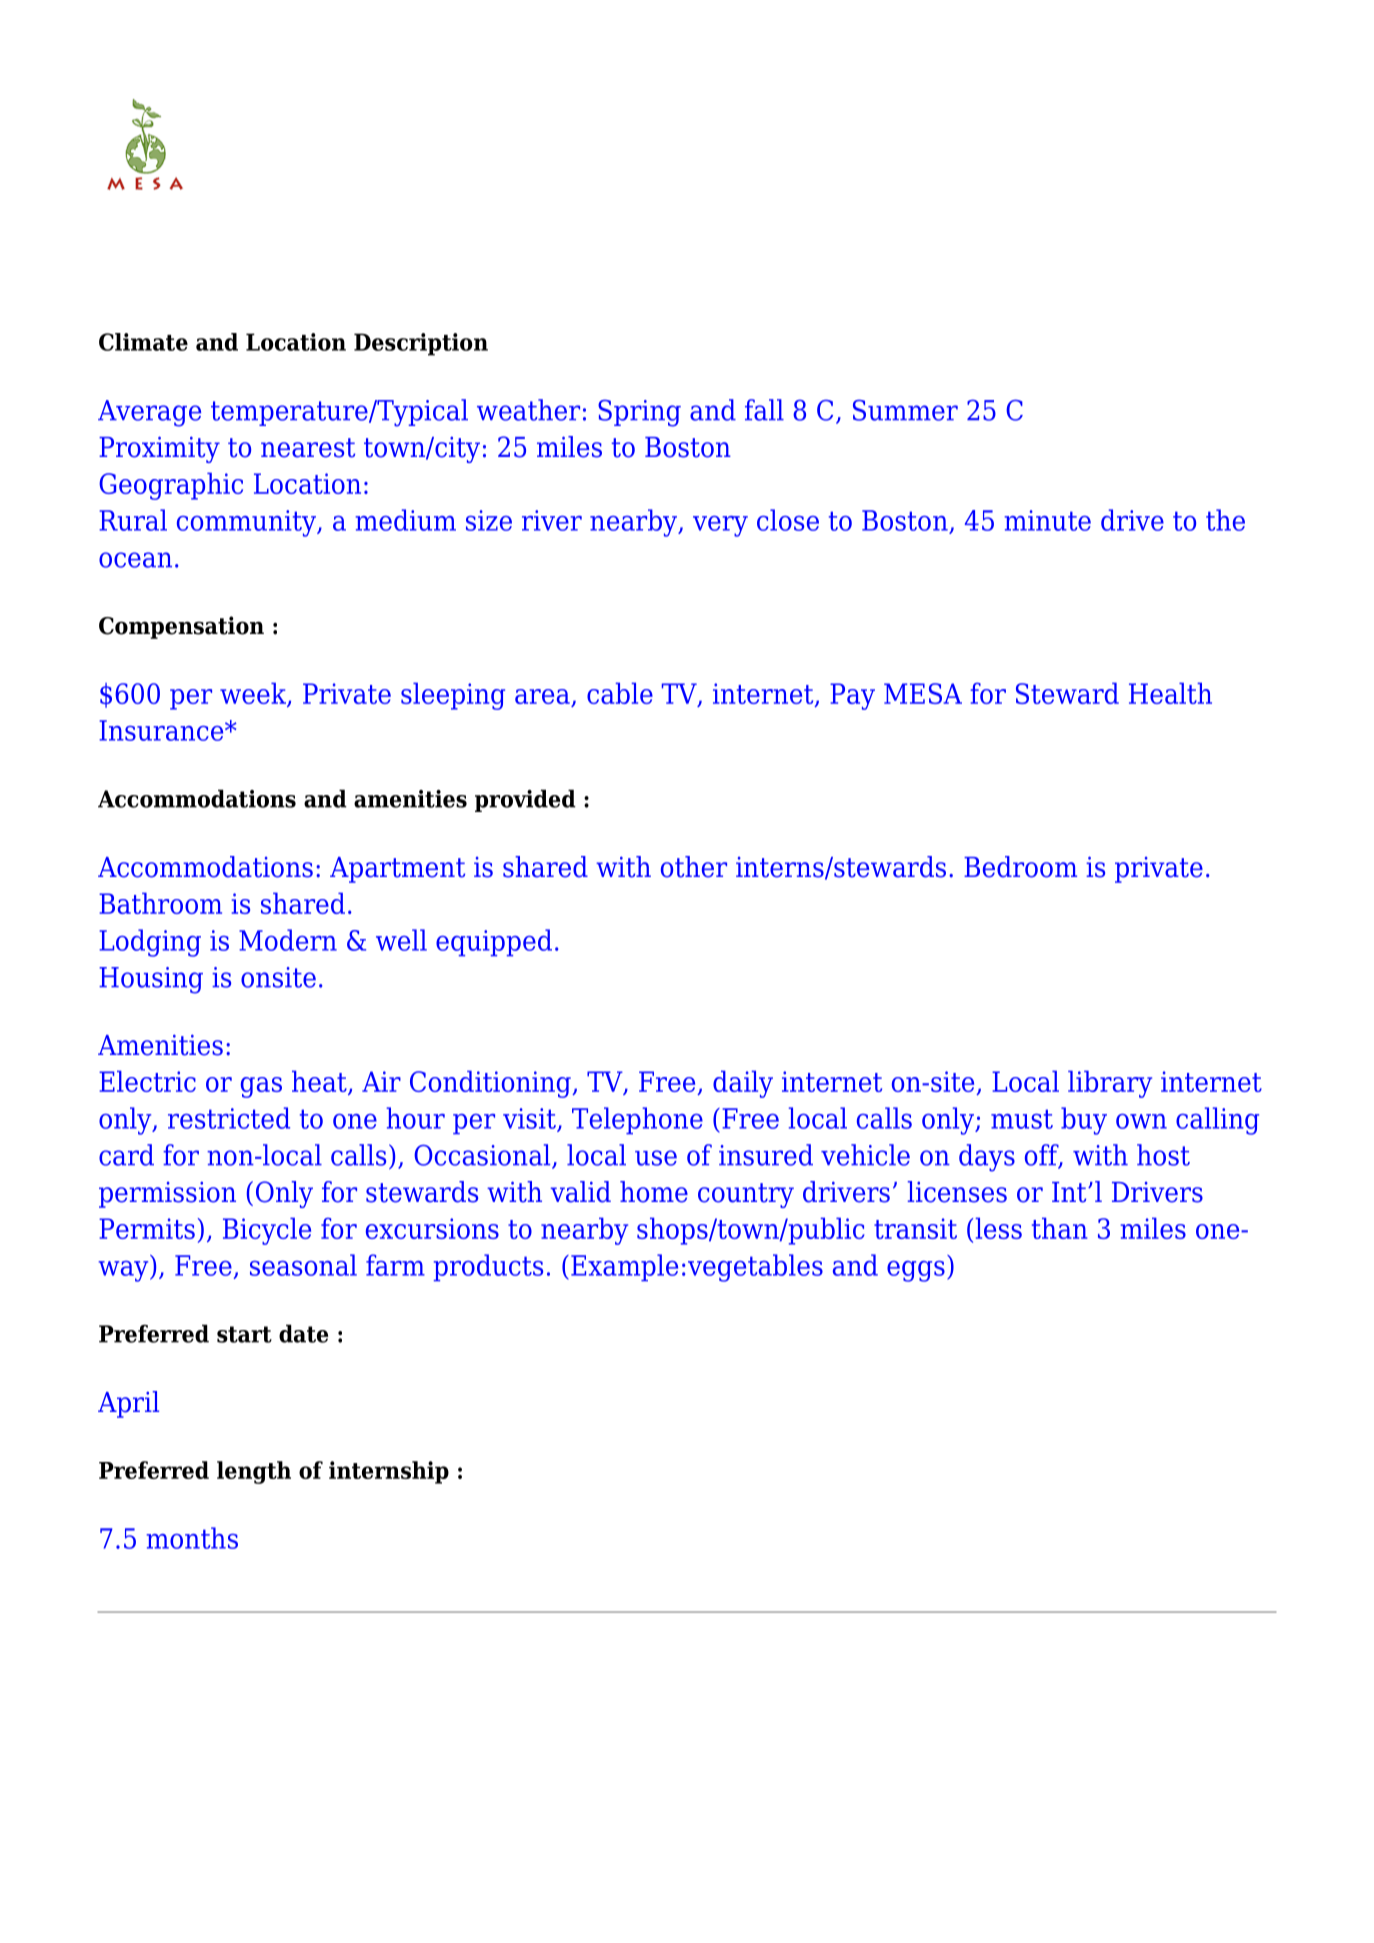  Describe the element at coordinates (181, 627) in the screenshot. I see `Compensation` at that location.
